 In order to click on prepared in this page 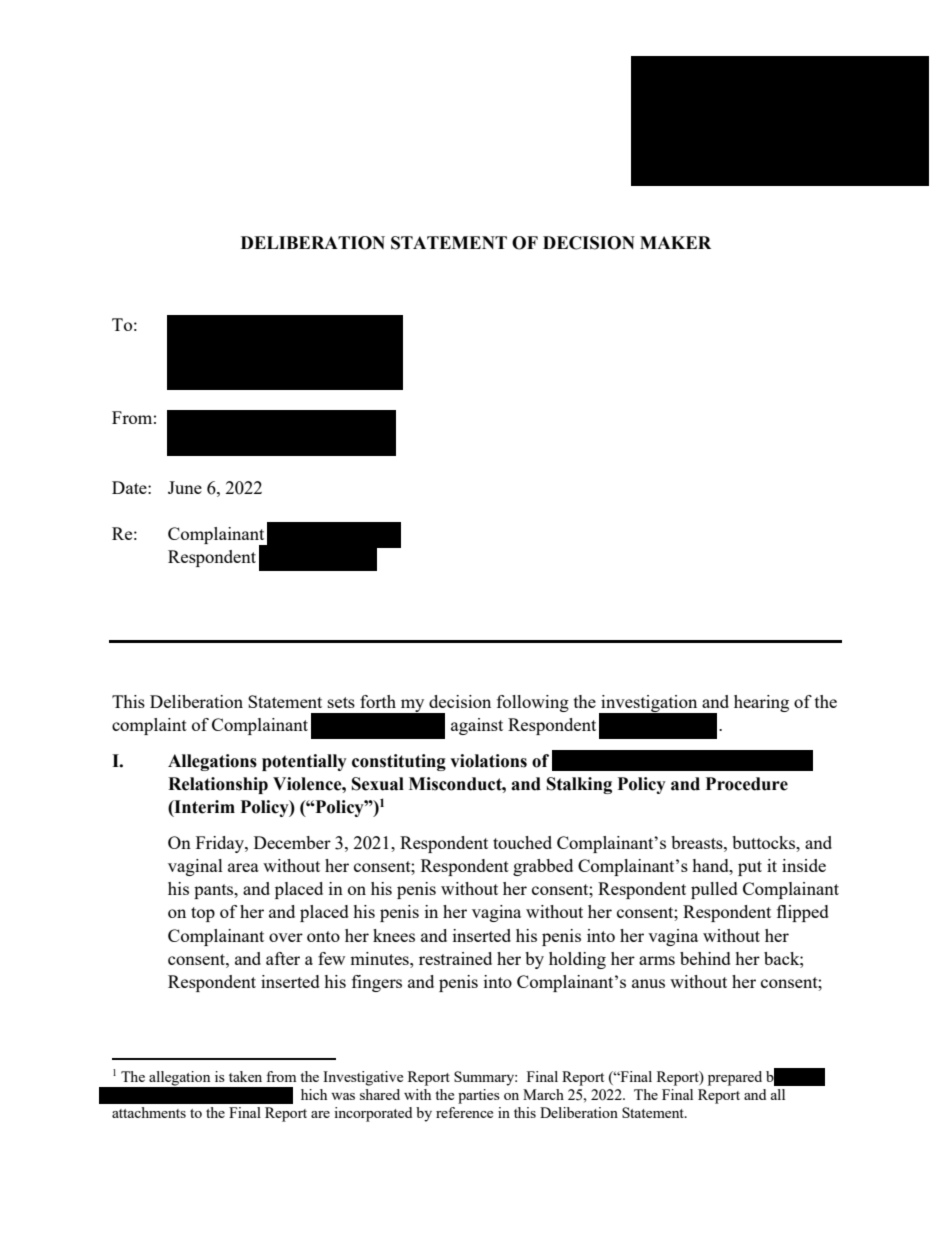, I will do `click(735, 1078)`.
